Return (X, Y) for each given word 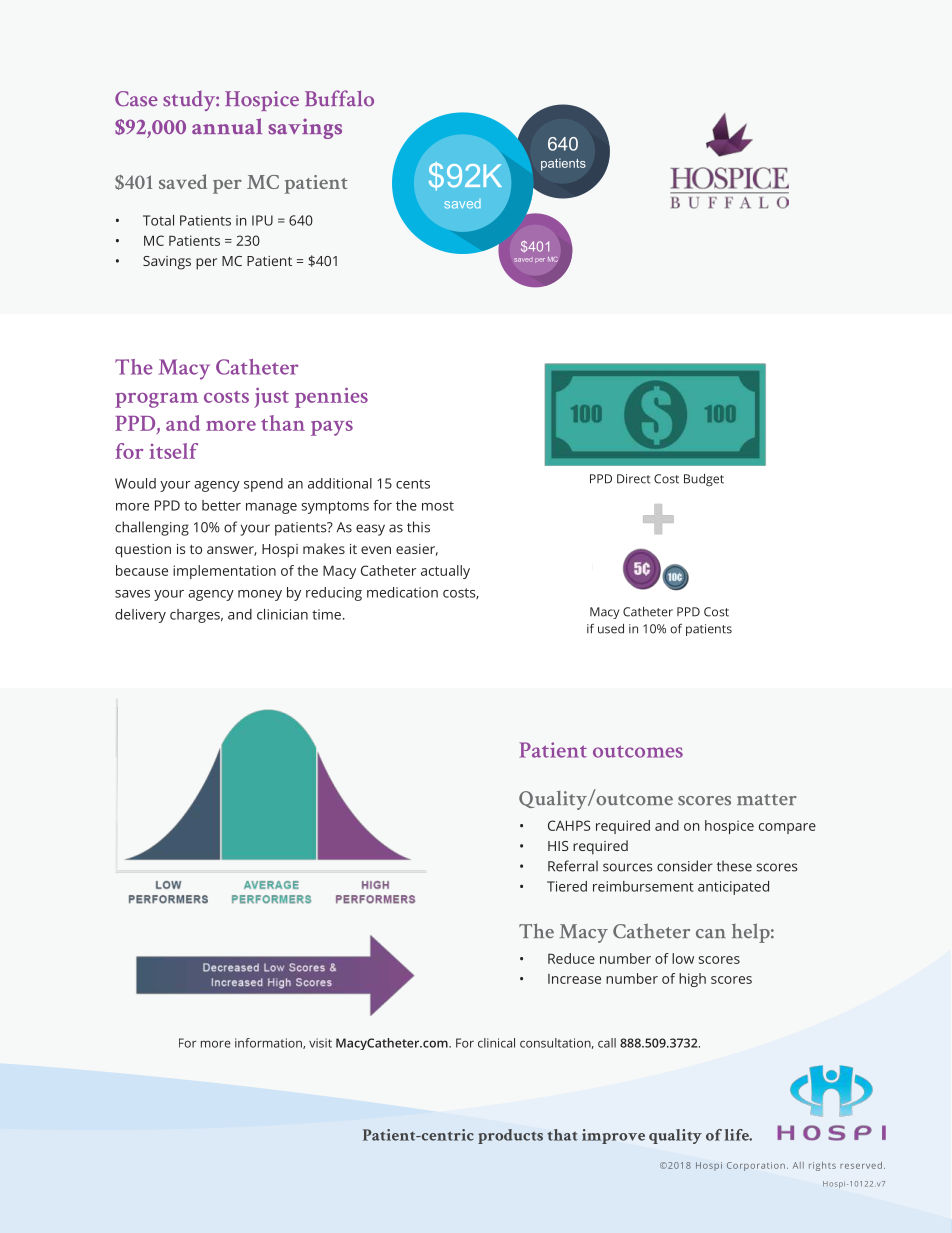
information (269, 1043)
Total (158, 220)
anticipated (733, 888)
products (510, 1136)
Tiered (567, 886)
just (271, 397)
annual (227, 126)
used (611, 629)
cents (413, 484)
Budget (704, 480)
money (260, 595)
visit (320, 1043)
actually (445, 572)
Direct (633, 479)
